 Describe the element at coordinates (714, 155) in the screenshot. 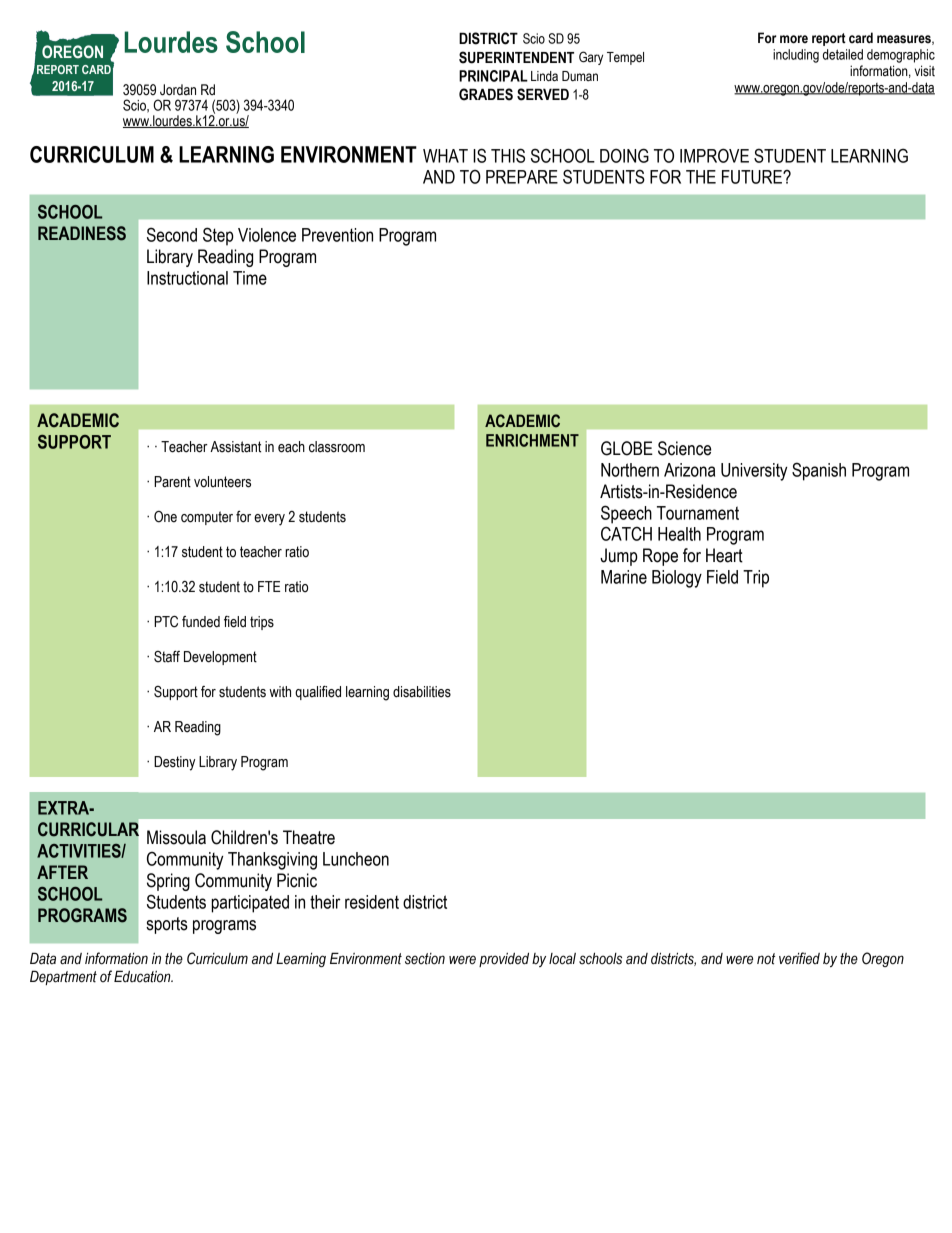

I see `IMPROVE` at that location.
